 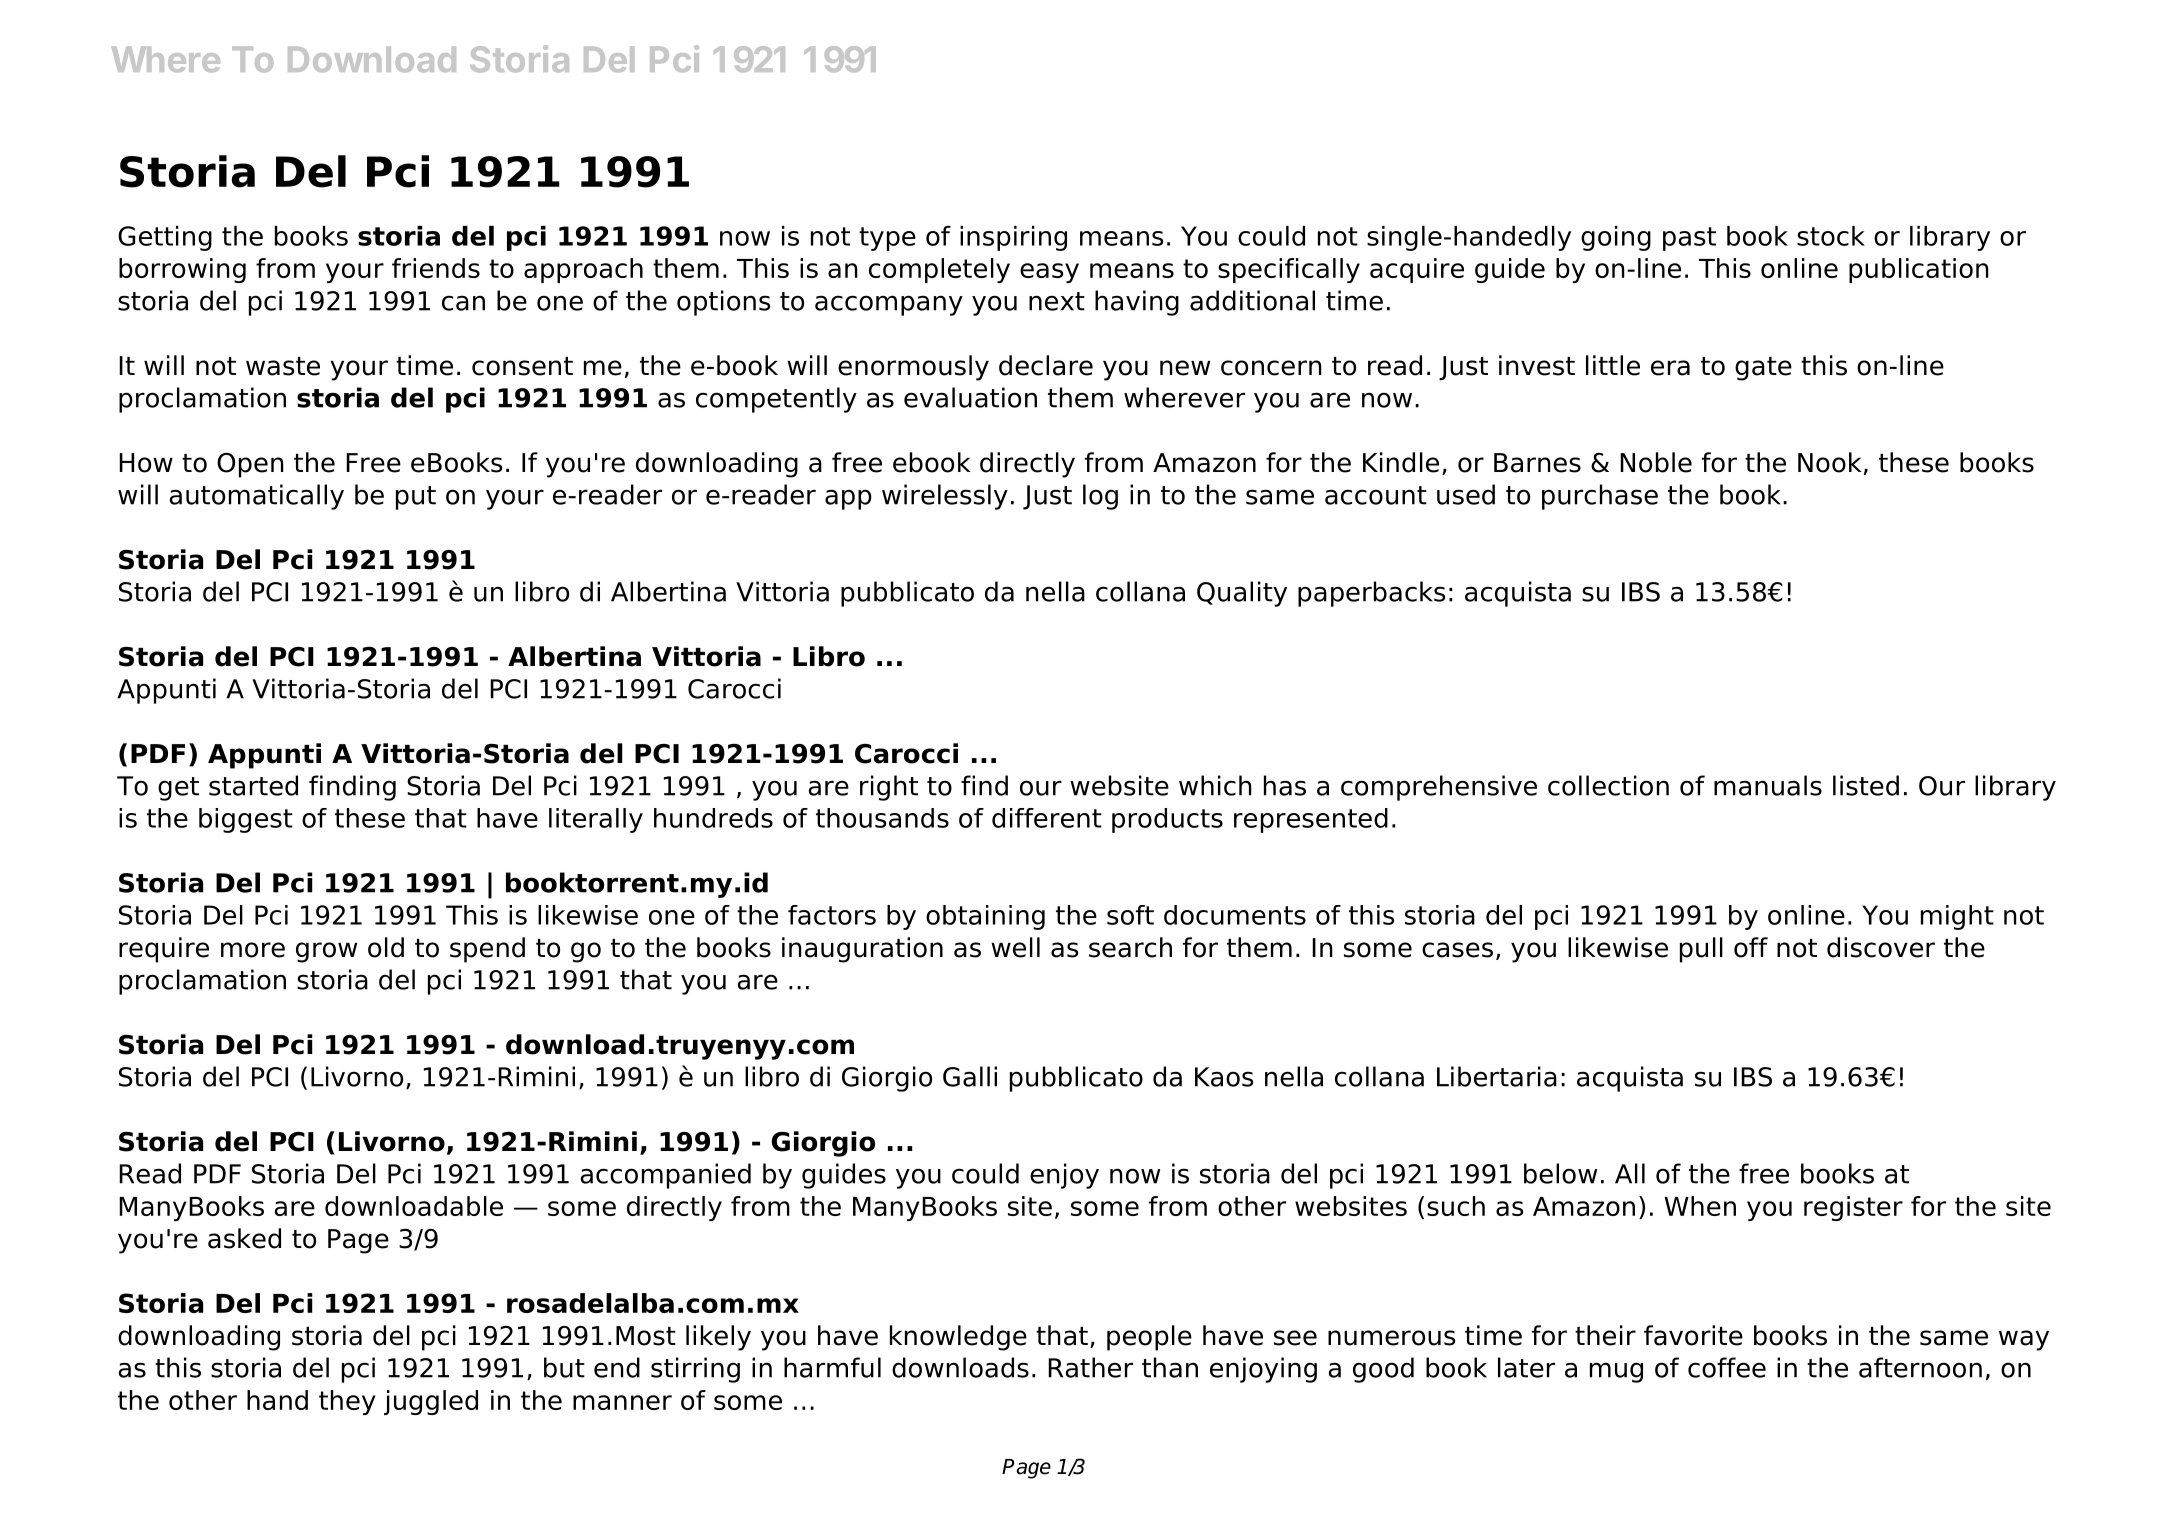 I want to click on search, so click(x=1130, y=947).
